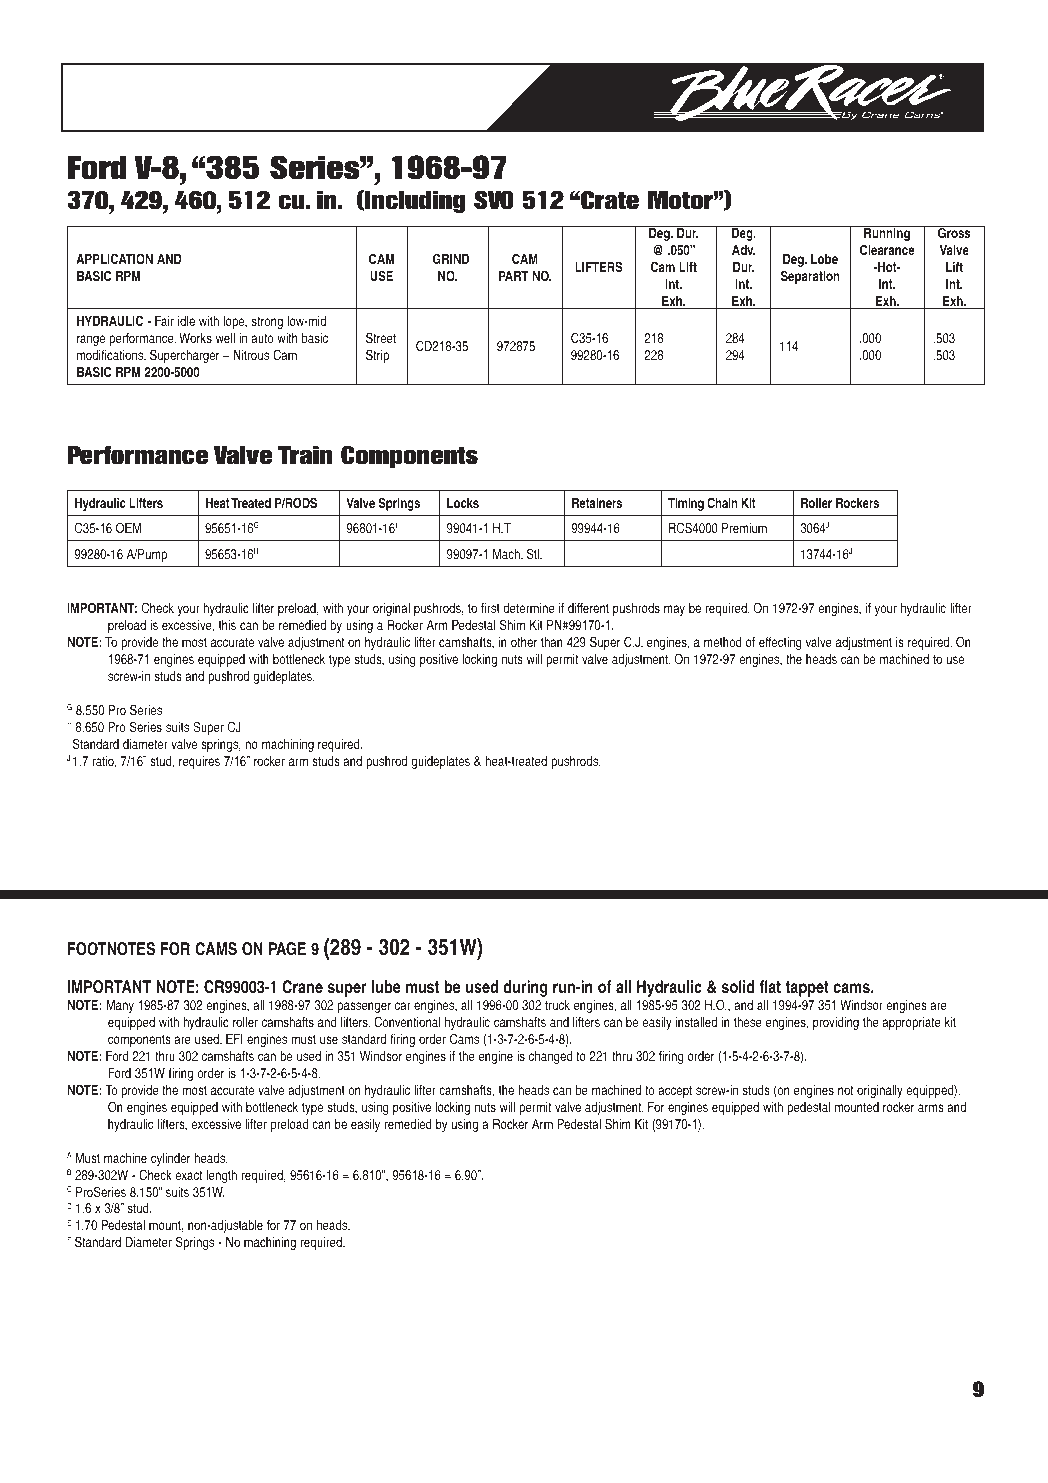  I want to click on APPLICATION, so click(114, 259).
